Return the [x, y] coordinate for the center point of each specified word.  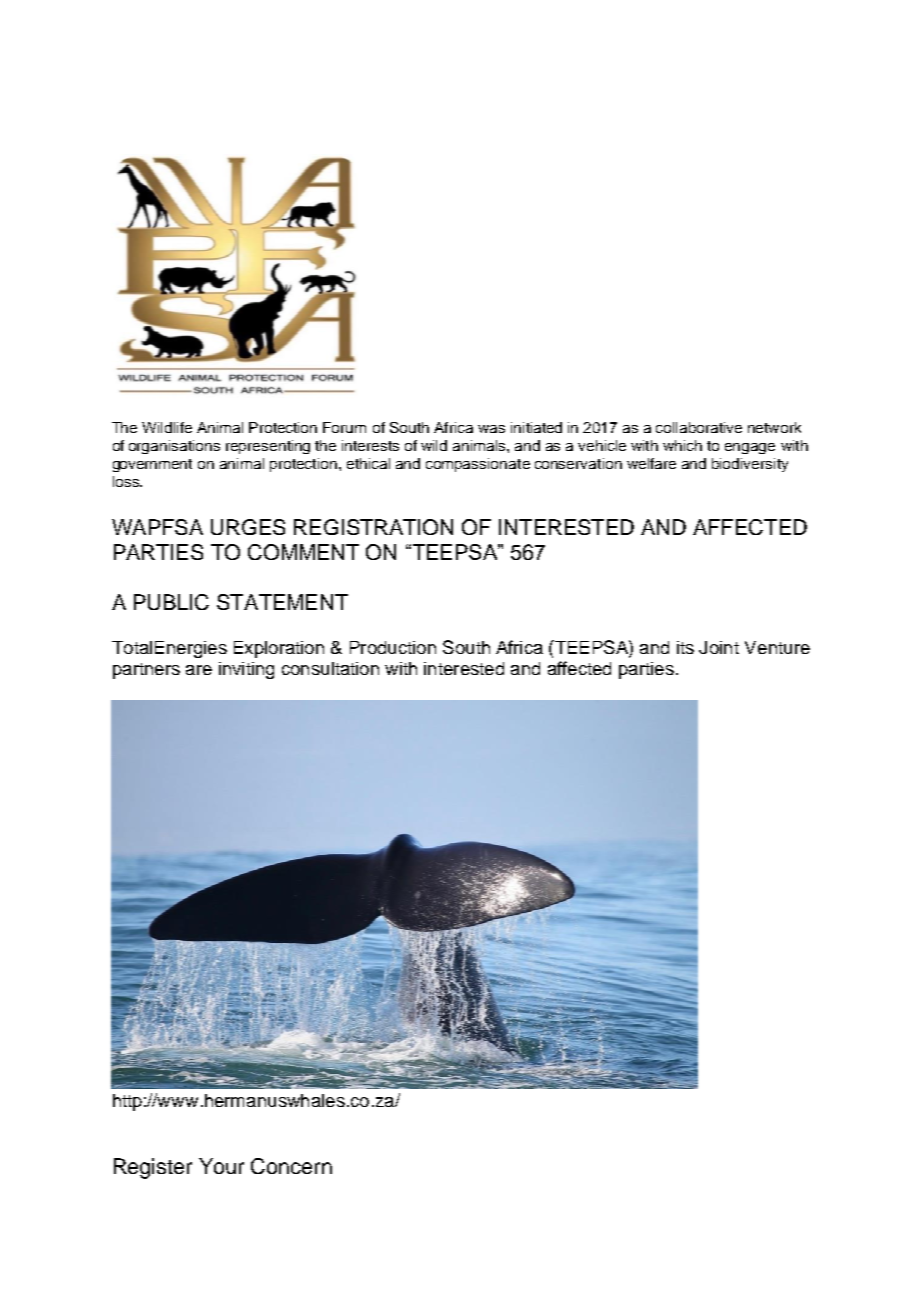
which [682, 445]
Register [153, 1168]
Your [221, 1166]
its [685, 647]
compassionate [478, 465]
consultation [330, 668]
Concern [291, 1166]
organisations [174, 447]
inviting [246, 670]
